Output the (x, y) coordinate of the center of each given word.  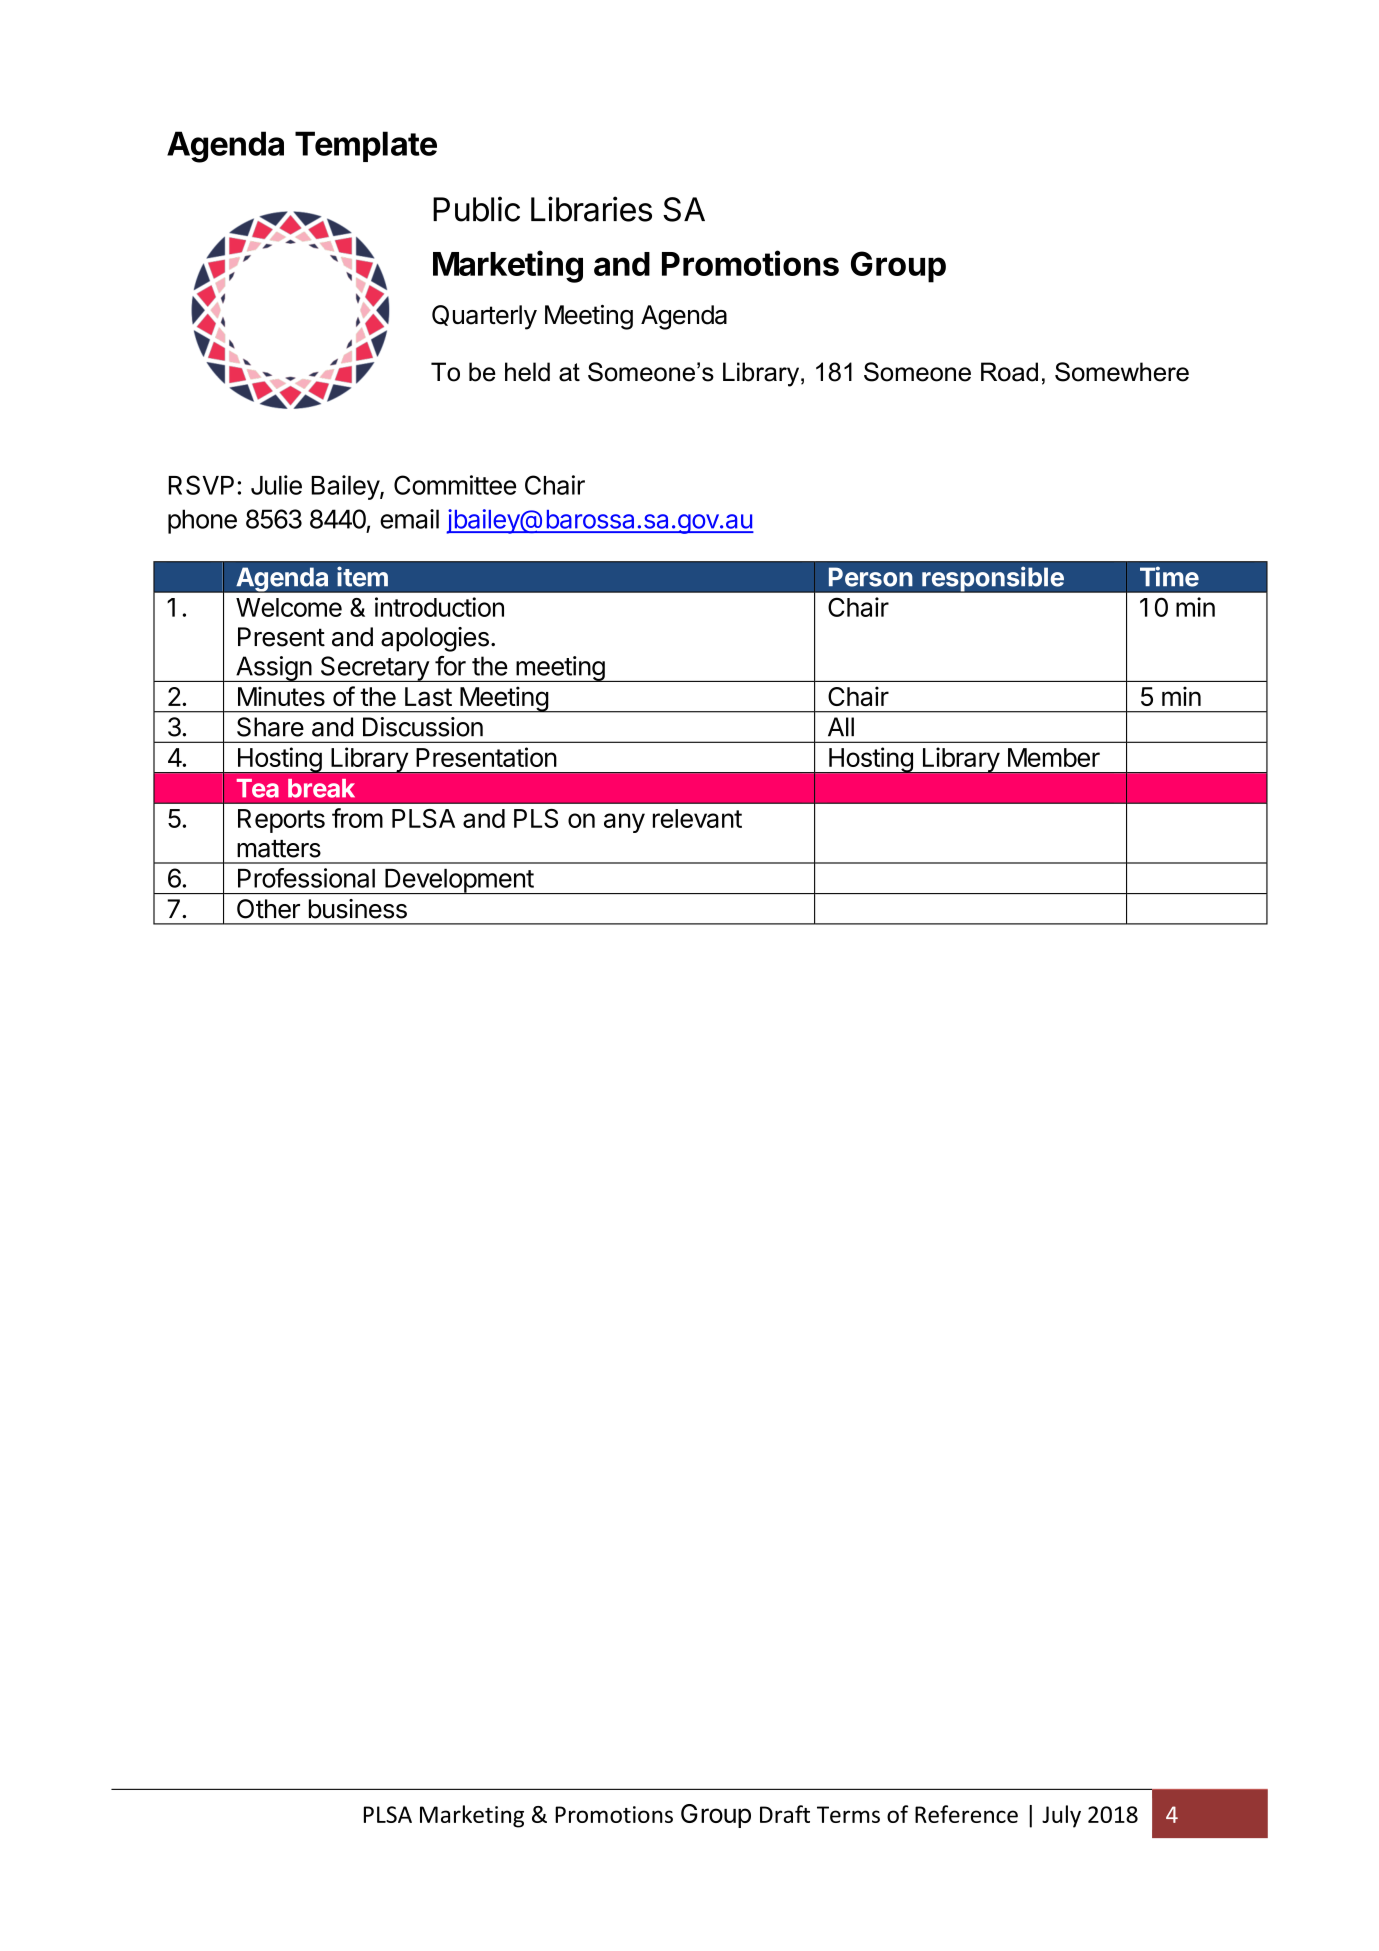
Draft (785, 1814)
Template (366, 146)
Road (1009, 372)
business (358, 909)
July (1061, 1816)
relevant (697, 818)
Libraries (591, 209)
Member (1054, 757)
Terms (848, 1814)
